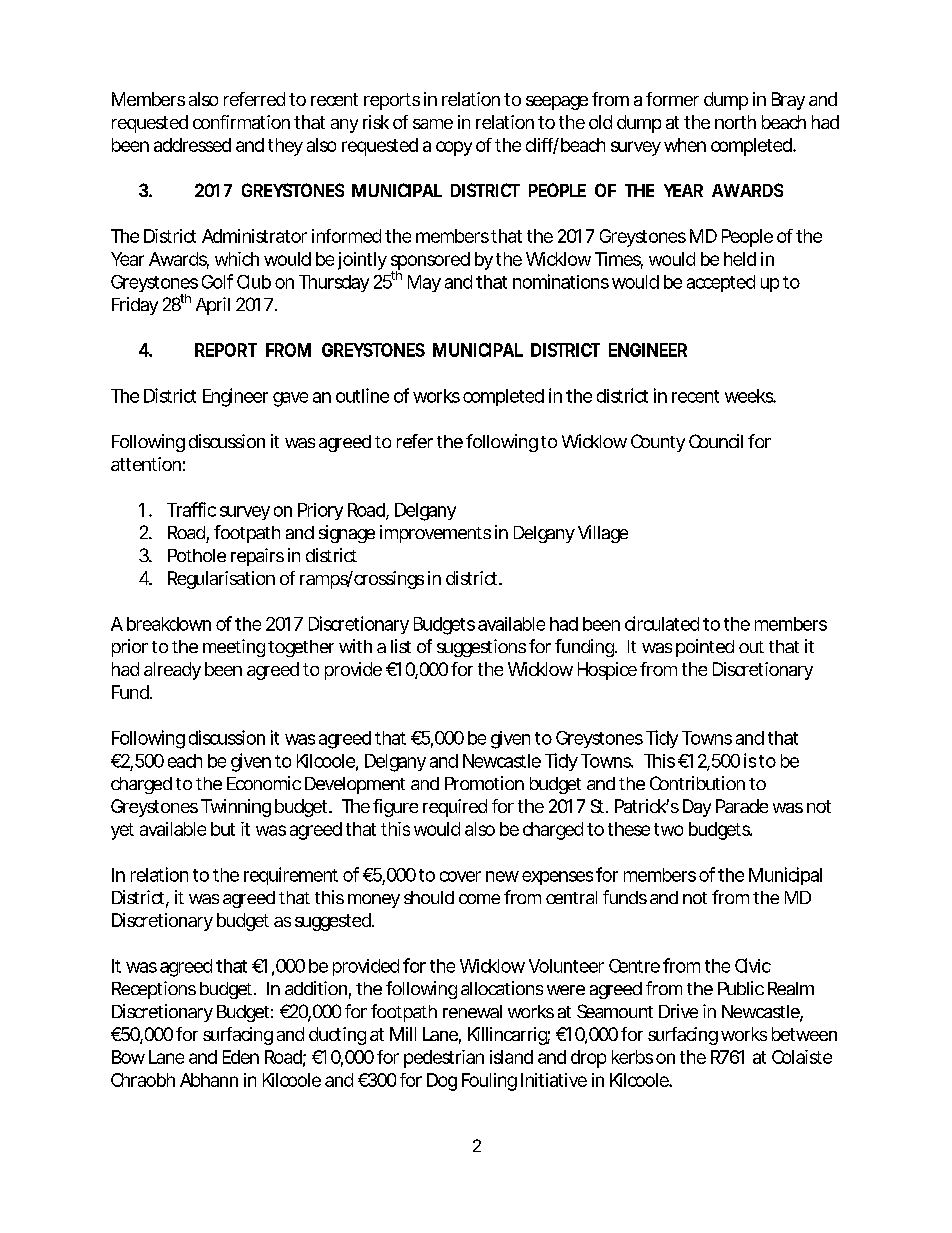  Describe the element at coordinates (603, 534) in the image. I see `Village` at that location.
